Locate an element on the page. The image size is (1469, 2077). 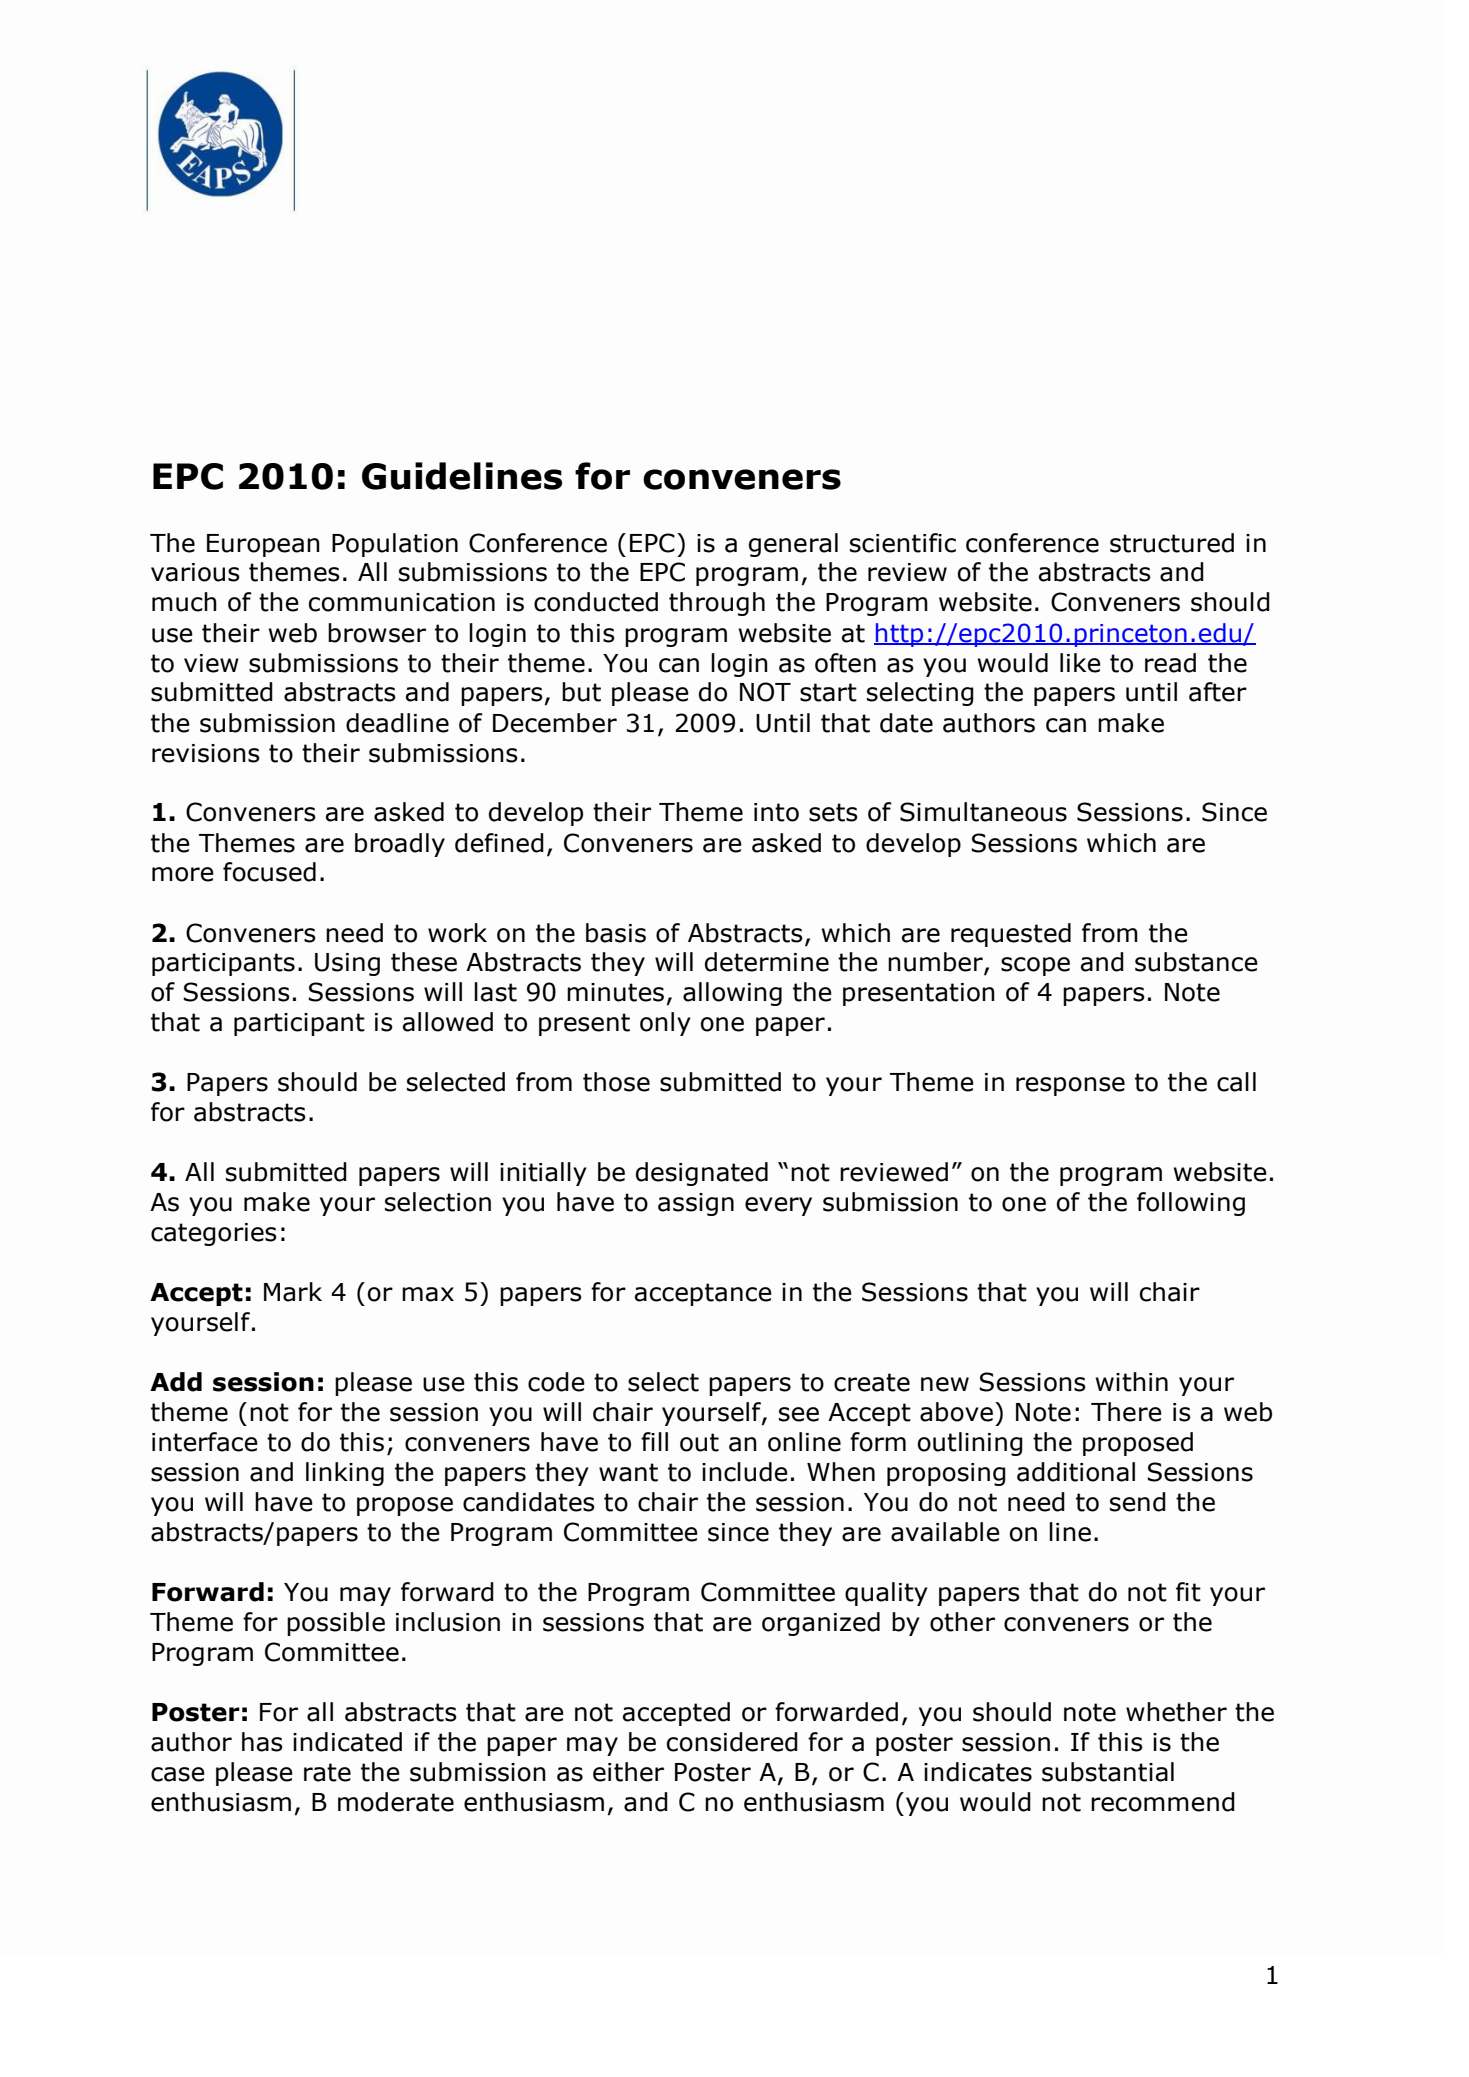
categories is located at coordinates (214, 1234).
